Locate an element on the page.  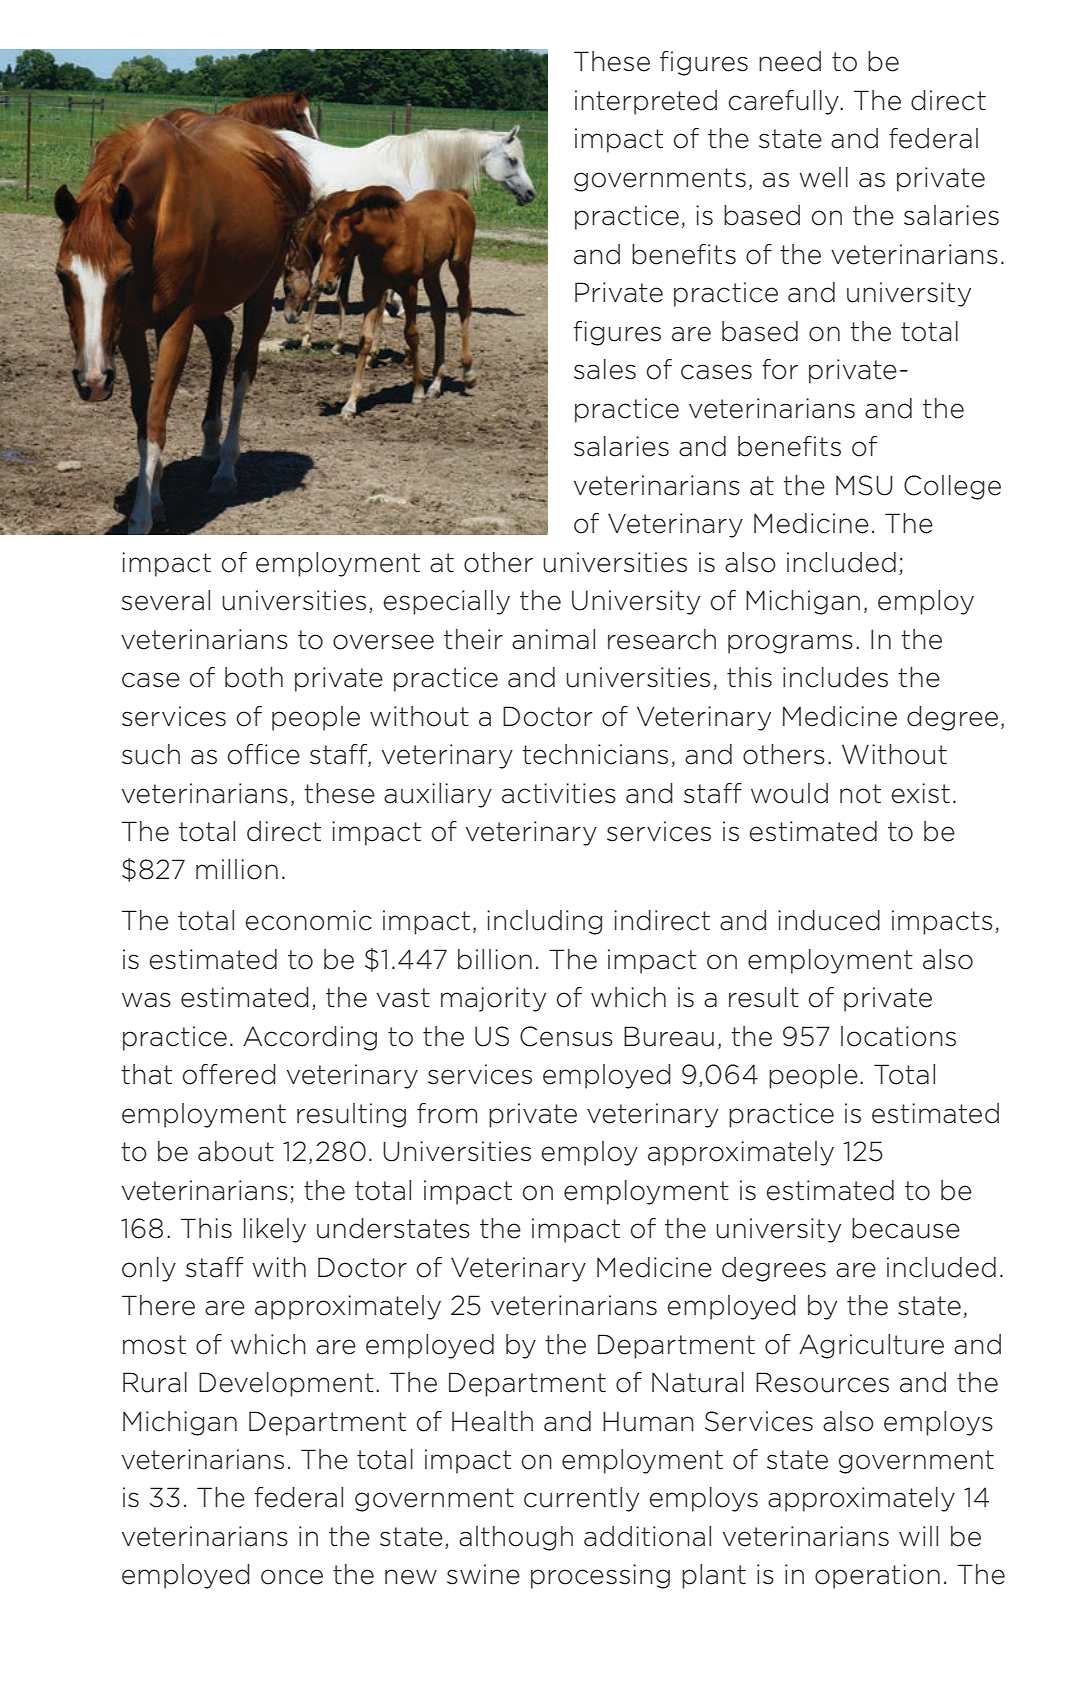
locations is located at coordinates (898, 1036).
